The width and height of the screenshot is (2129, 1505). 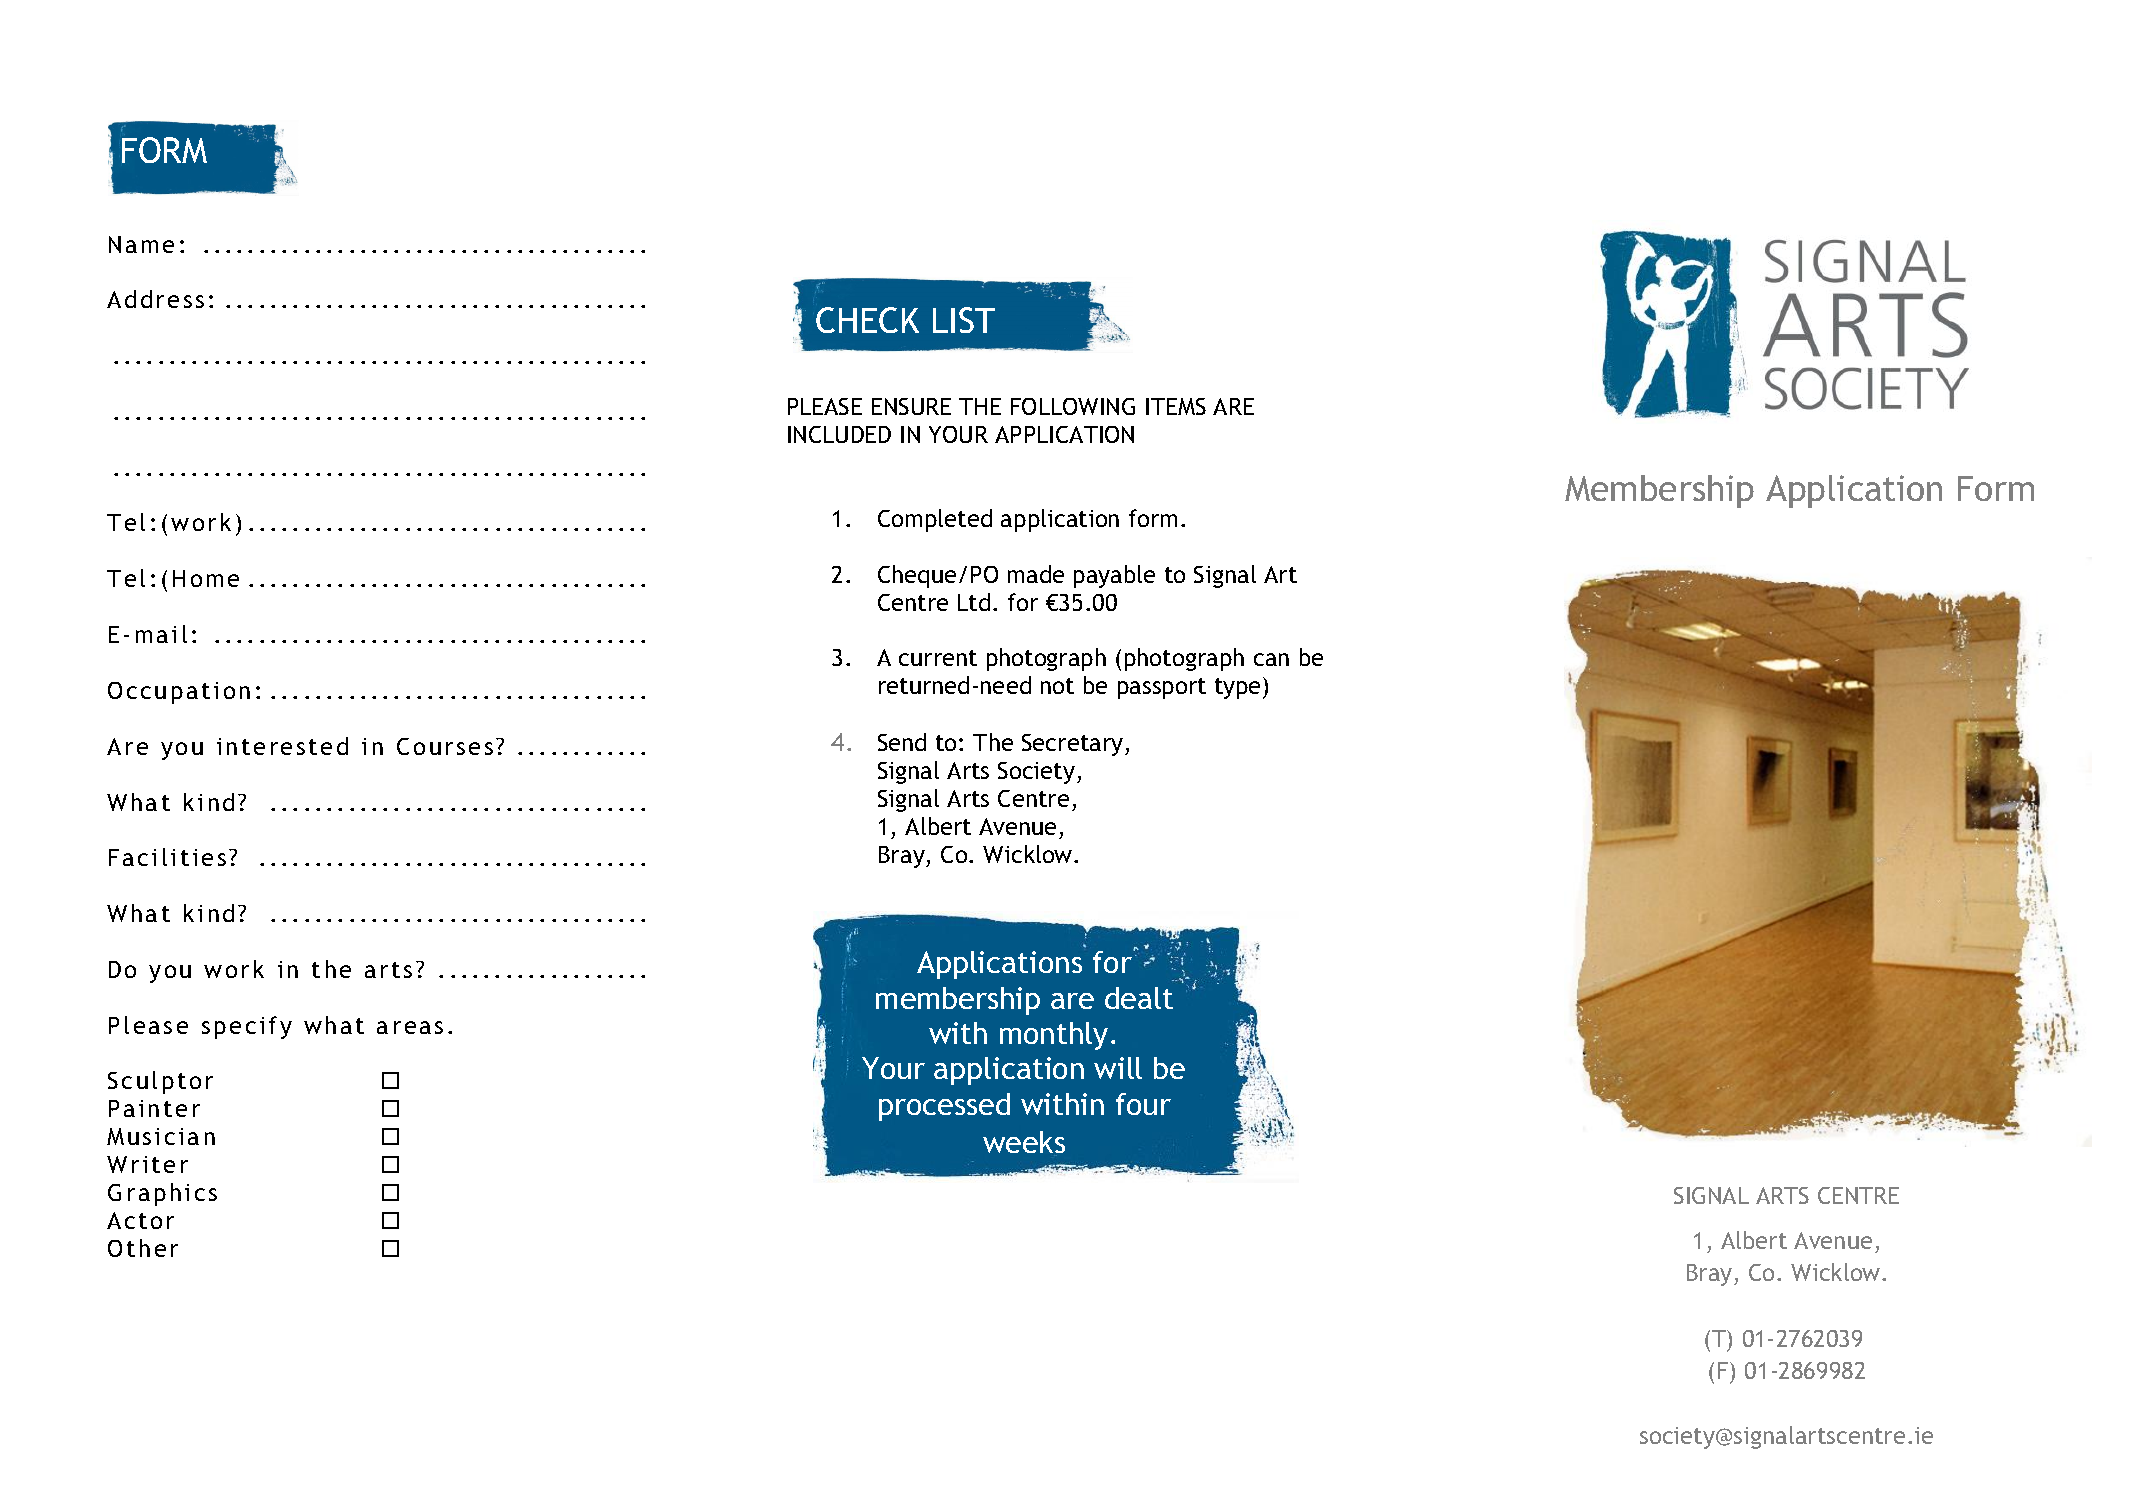 I want to click on FOLLOWING, so click(x=1073, y=406).
